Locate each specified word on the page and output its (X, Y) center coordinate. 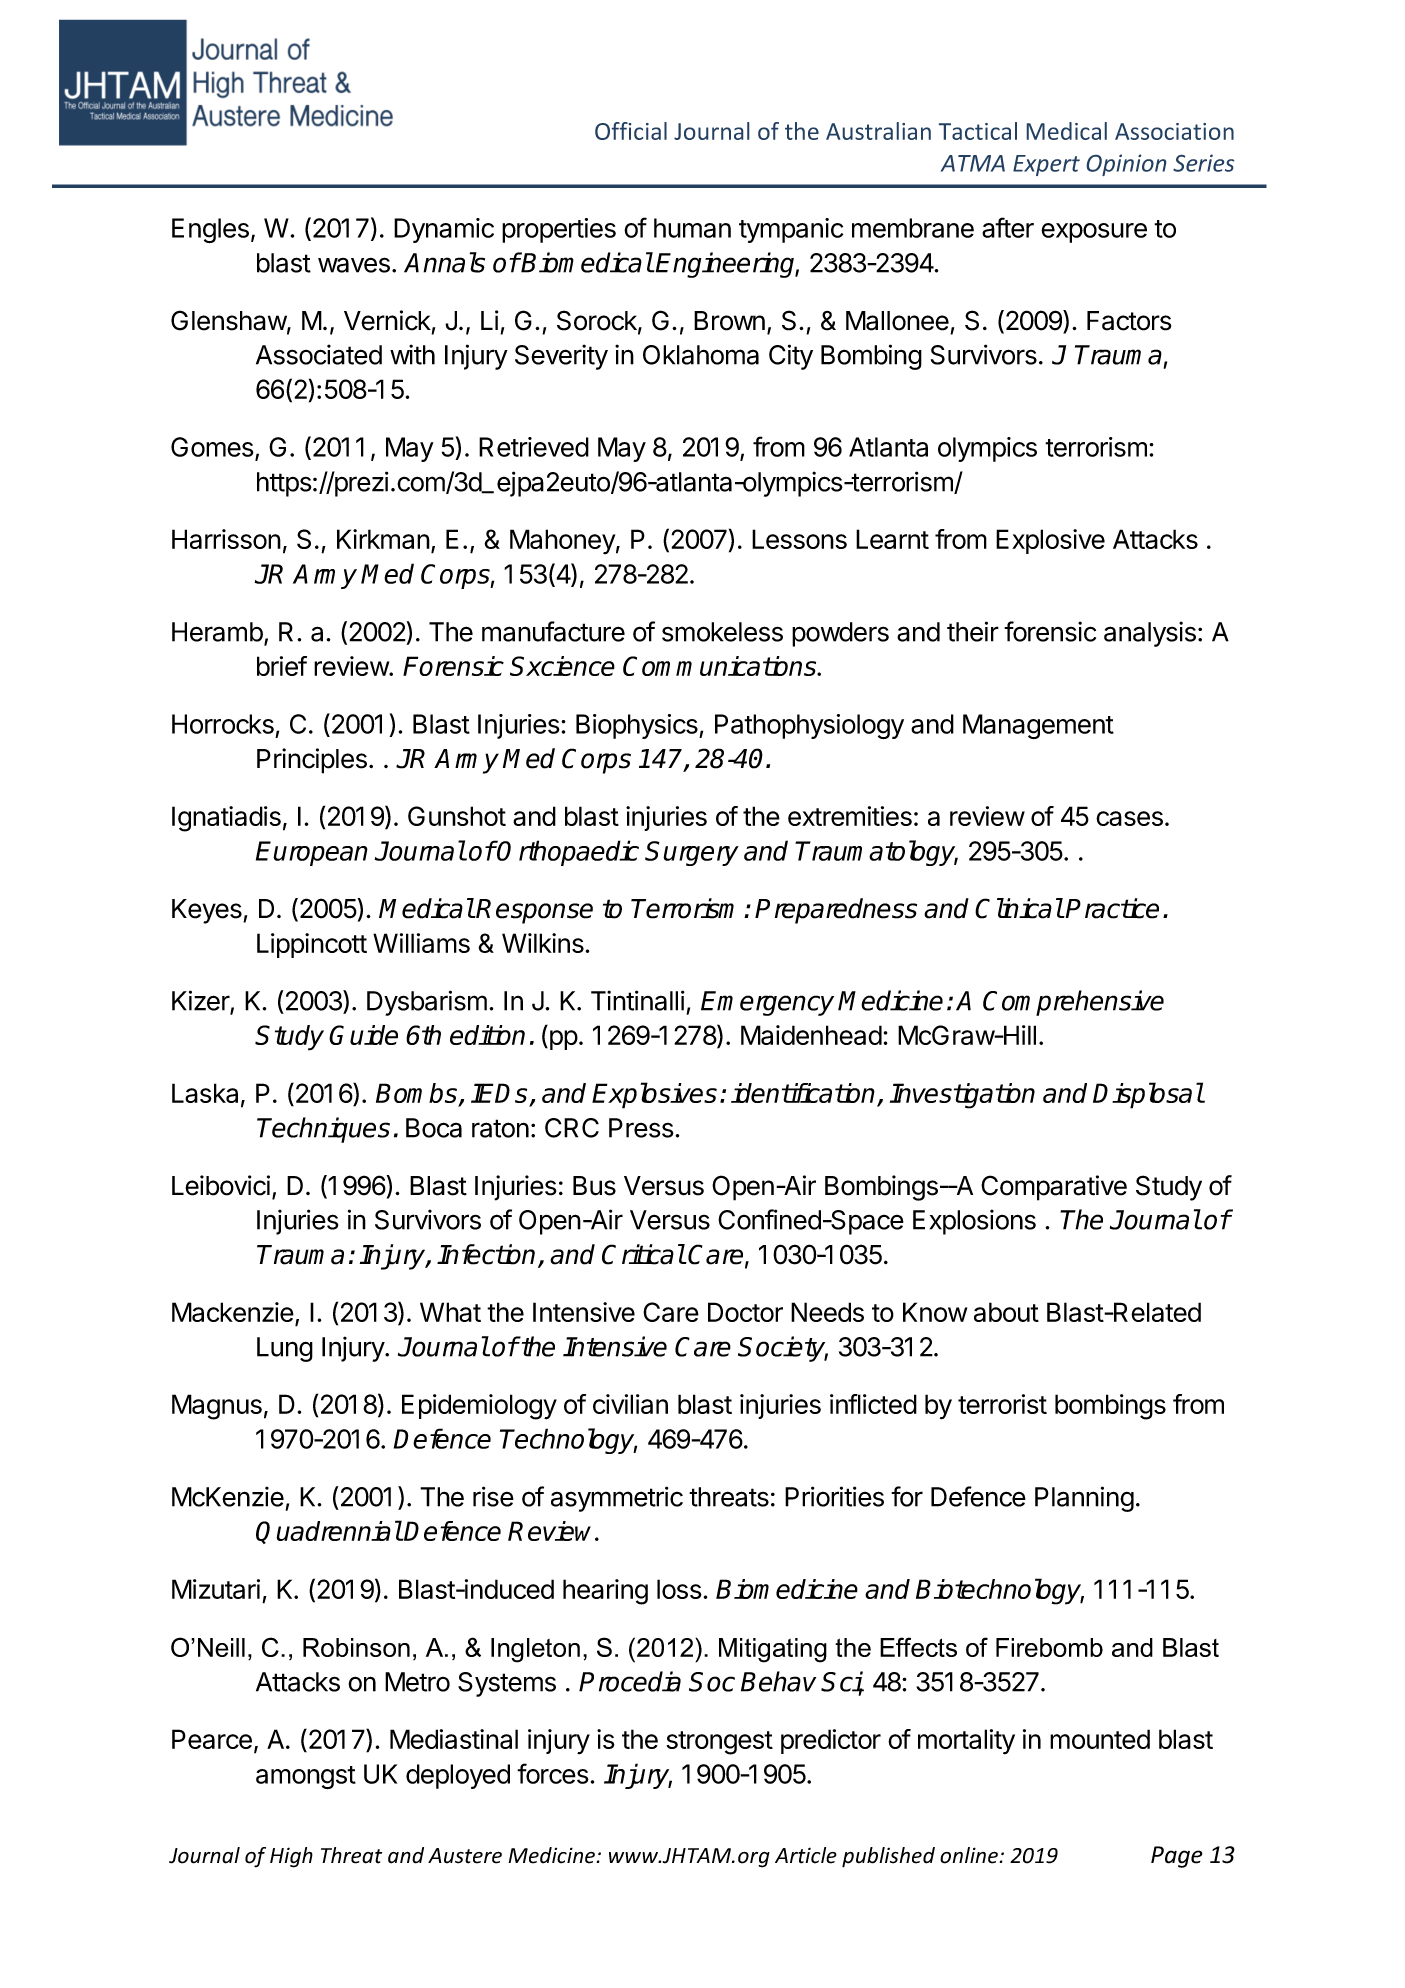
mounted (1100, 1739)
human (692, 228)
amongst (306, 1777)
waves (354, 265)
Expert (1046, 165)
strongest (720, 1743)
